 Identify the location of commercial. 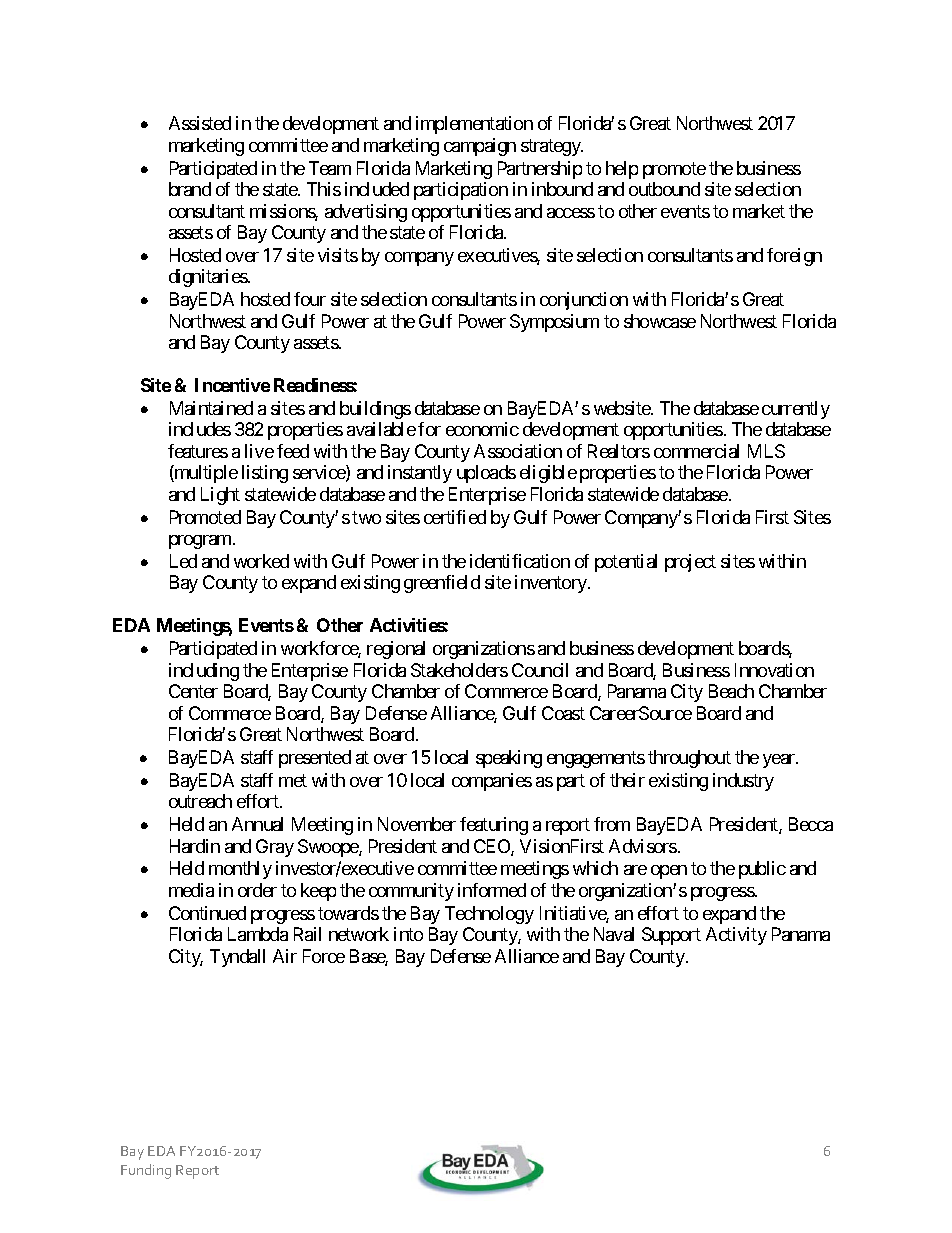
(696, 451).
